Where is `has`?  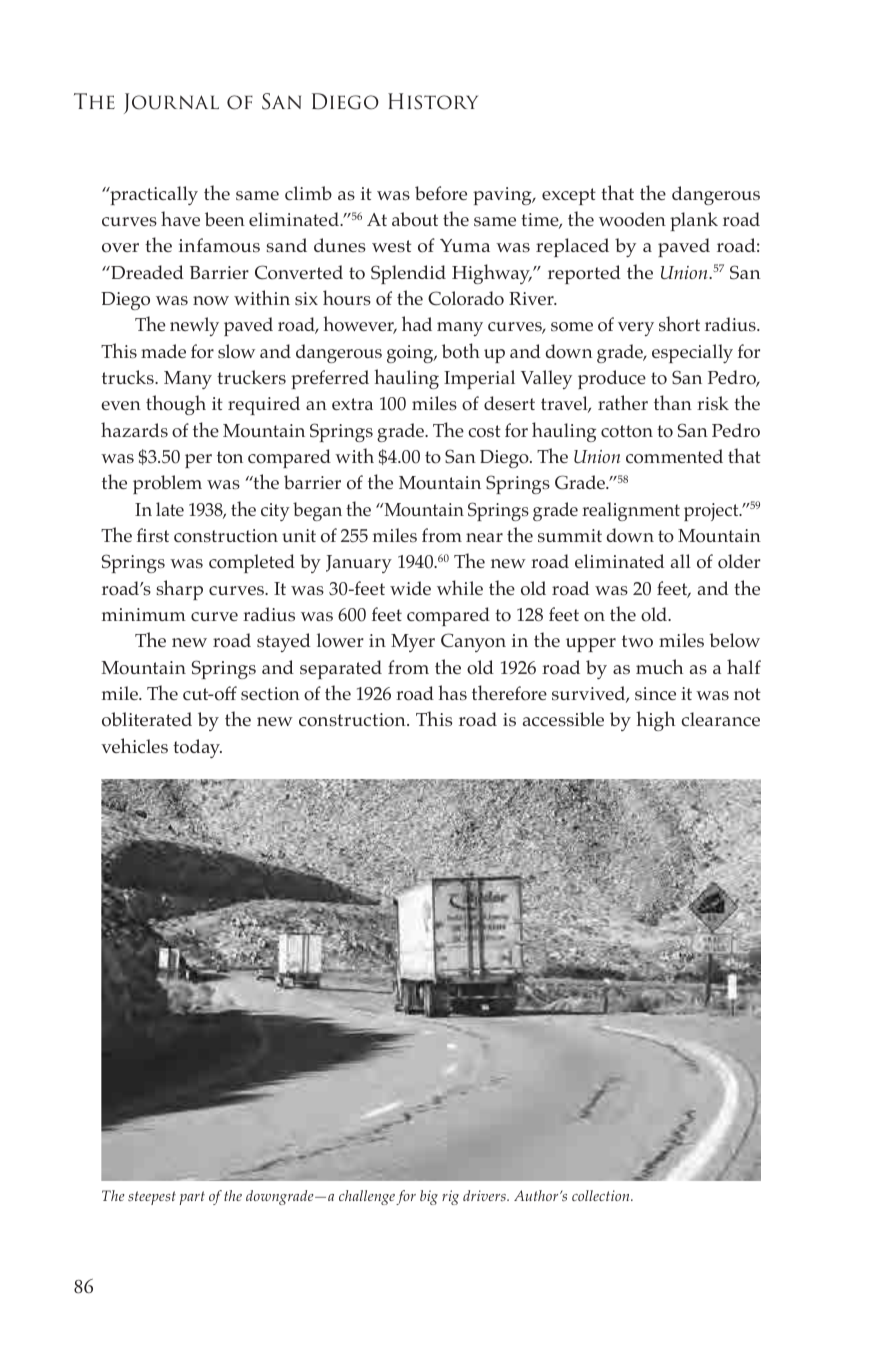
has is located at coordinates (452, 693).
